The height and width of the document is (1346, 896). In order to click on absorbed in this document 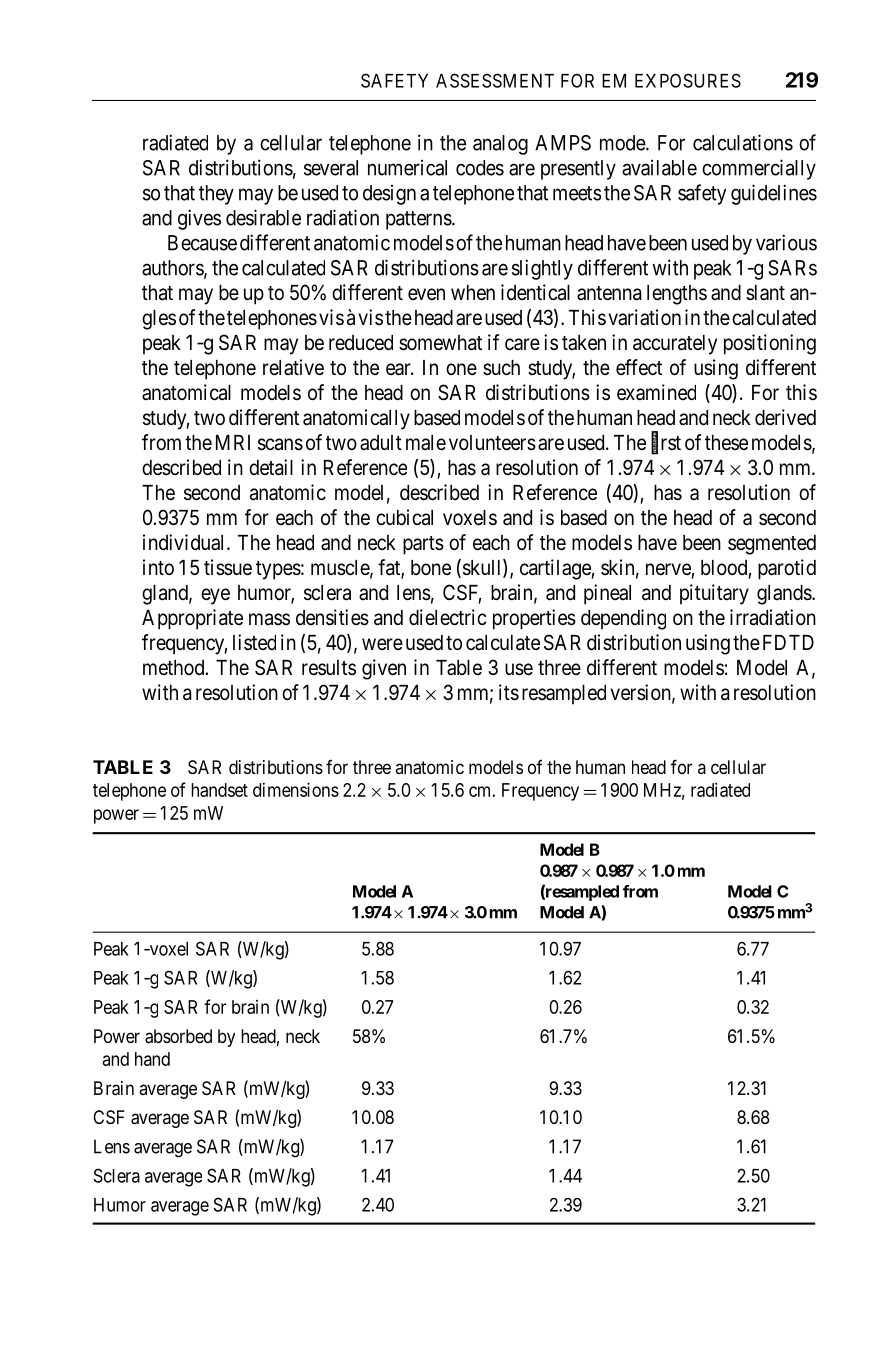, I will do `click(178, 1036)`.
